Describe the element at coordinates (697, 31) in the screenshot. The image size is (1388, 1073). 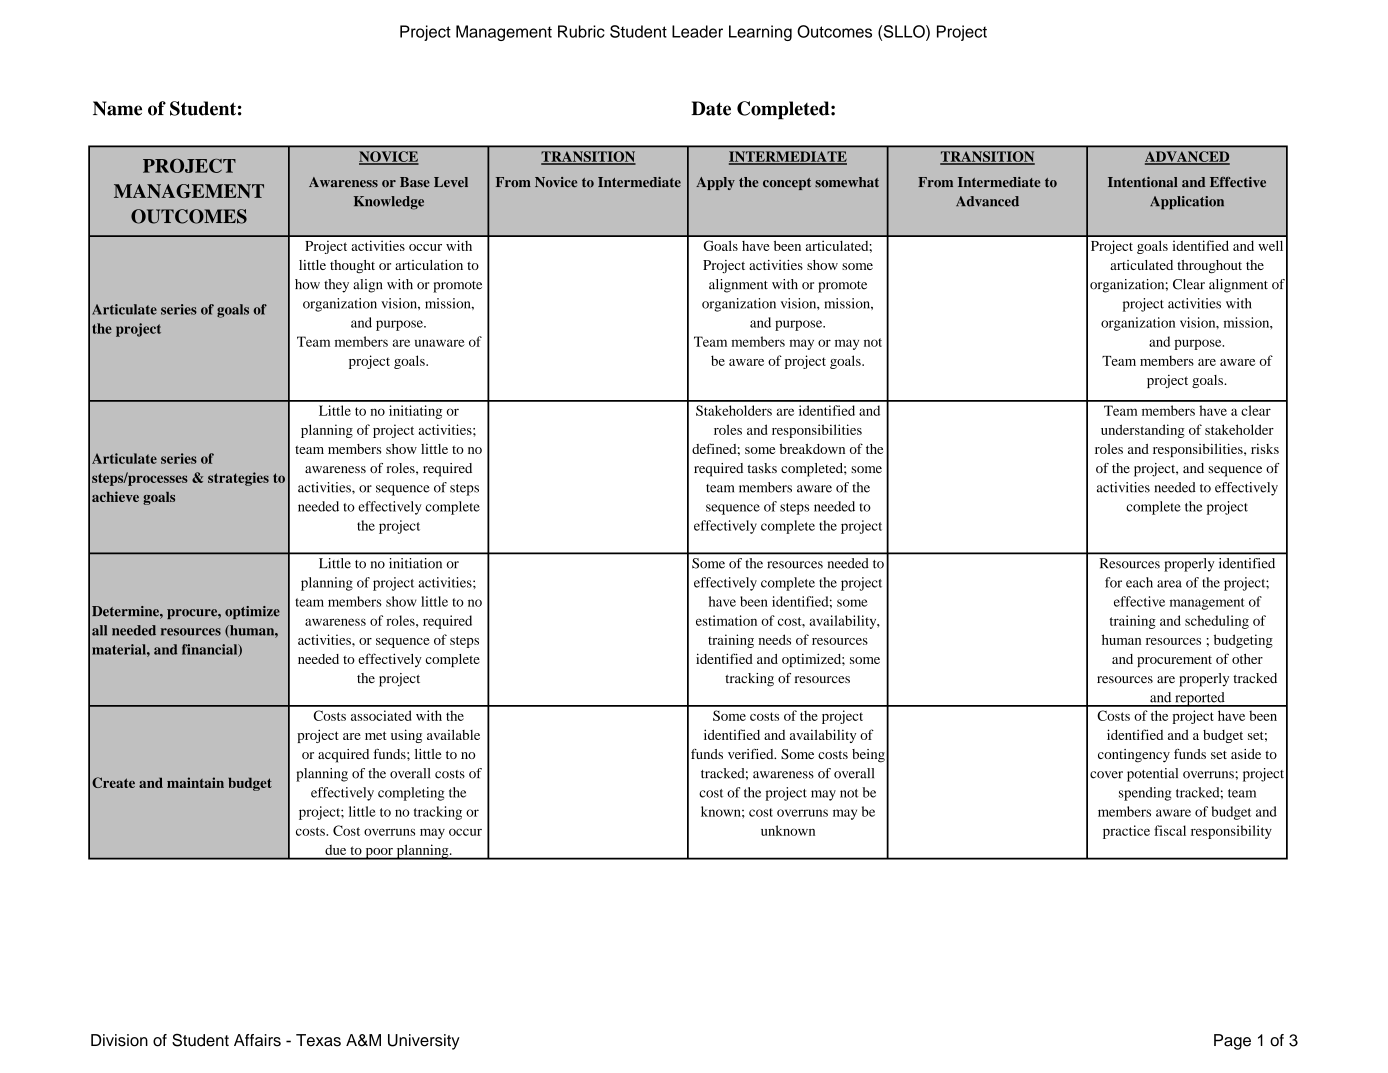
I see `Leader` at that location.
